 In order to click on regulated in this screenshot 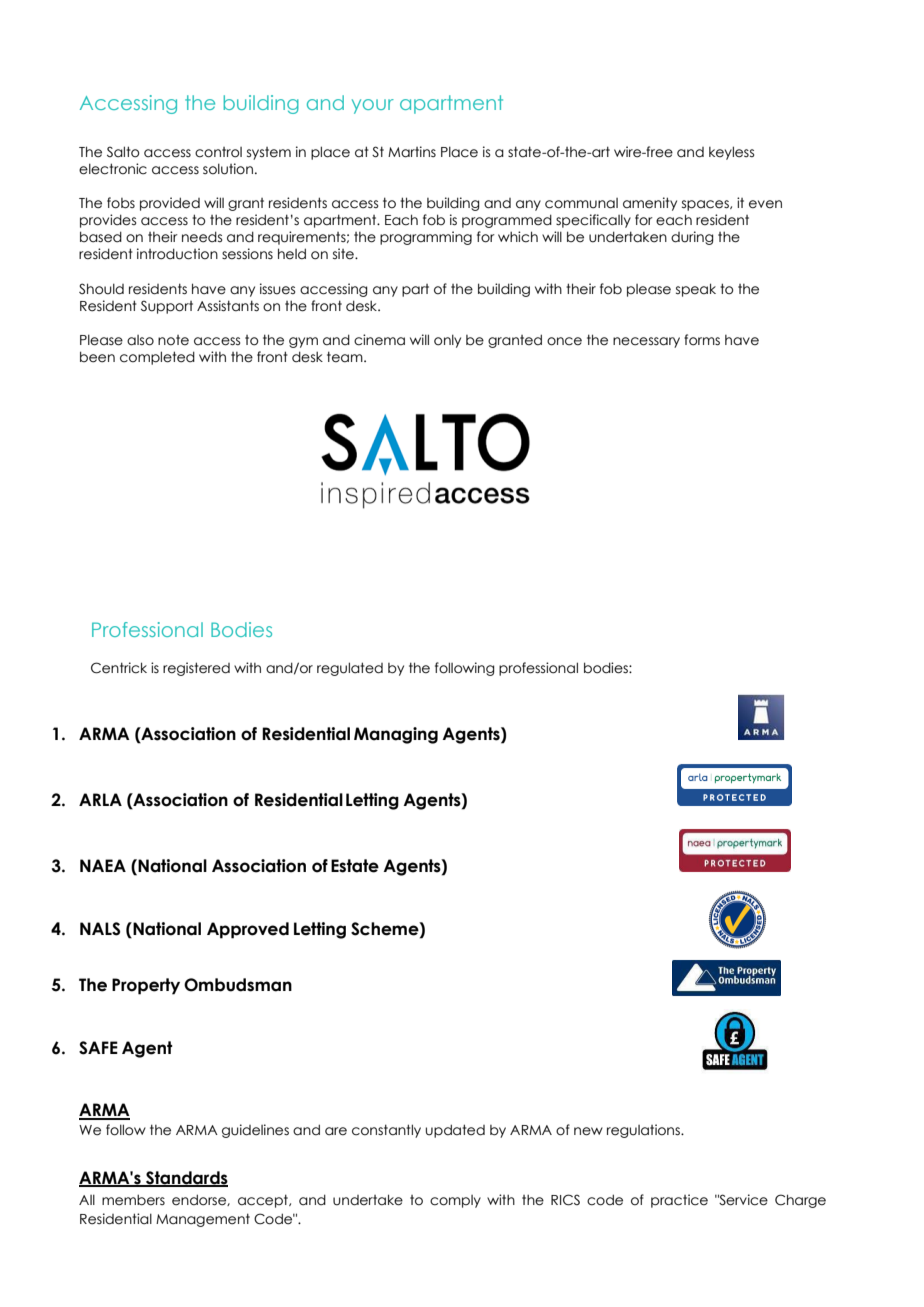, I will do `click(350, 669)`.
